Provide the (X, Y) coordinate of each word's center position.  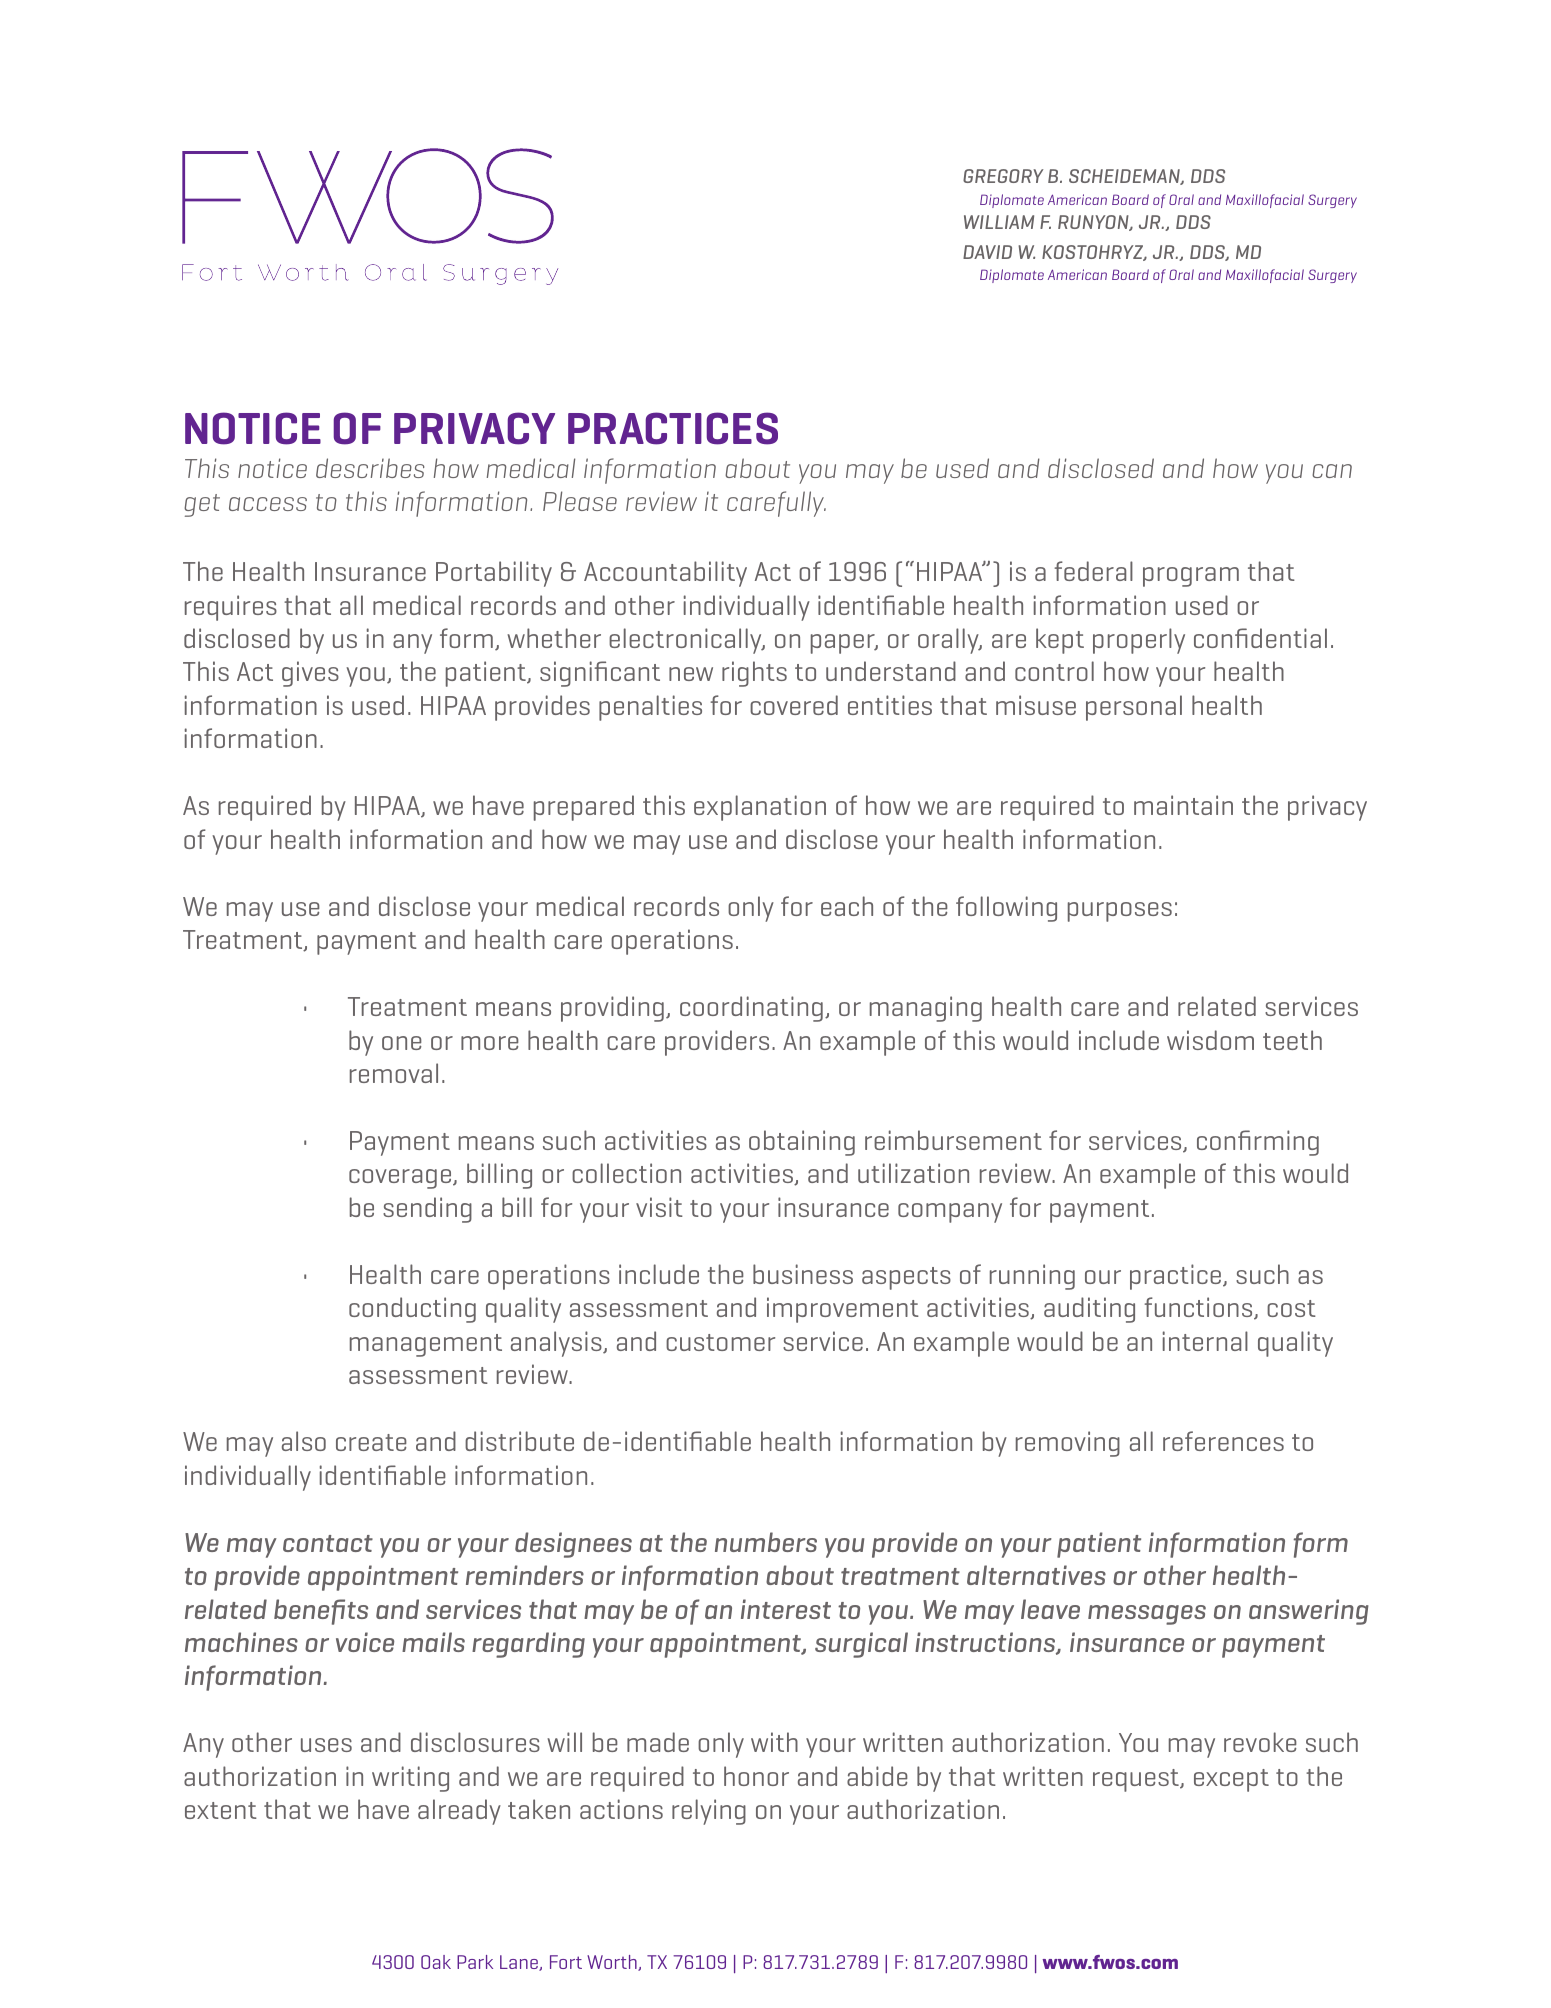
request (1137, 1780)
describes (370, 468)
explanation (760, 808)
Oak (436, 1962)
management (426, 1345)
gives (310, 674)
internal (1205, 1341)
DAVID (987, 252)
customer (720, 1342)
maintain (1183, 805)
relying (709, 1812)
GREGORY (1003, 176)
